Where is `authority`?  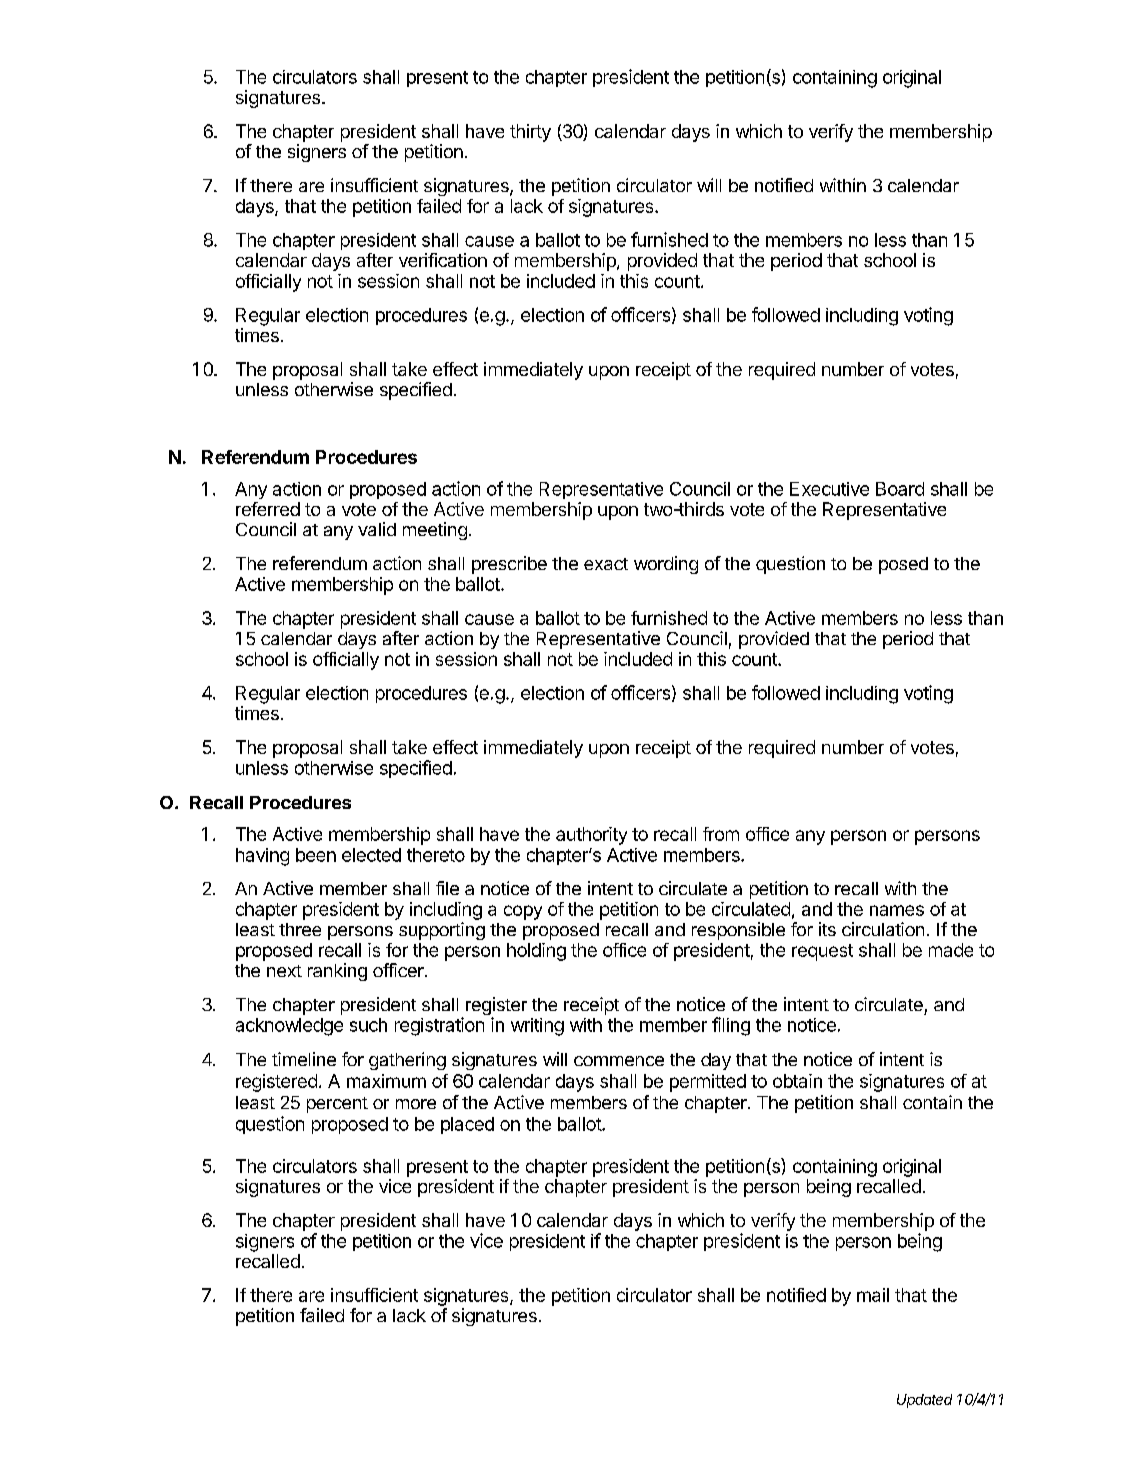 authority is located at coordinates (591, 836).
